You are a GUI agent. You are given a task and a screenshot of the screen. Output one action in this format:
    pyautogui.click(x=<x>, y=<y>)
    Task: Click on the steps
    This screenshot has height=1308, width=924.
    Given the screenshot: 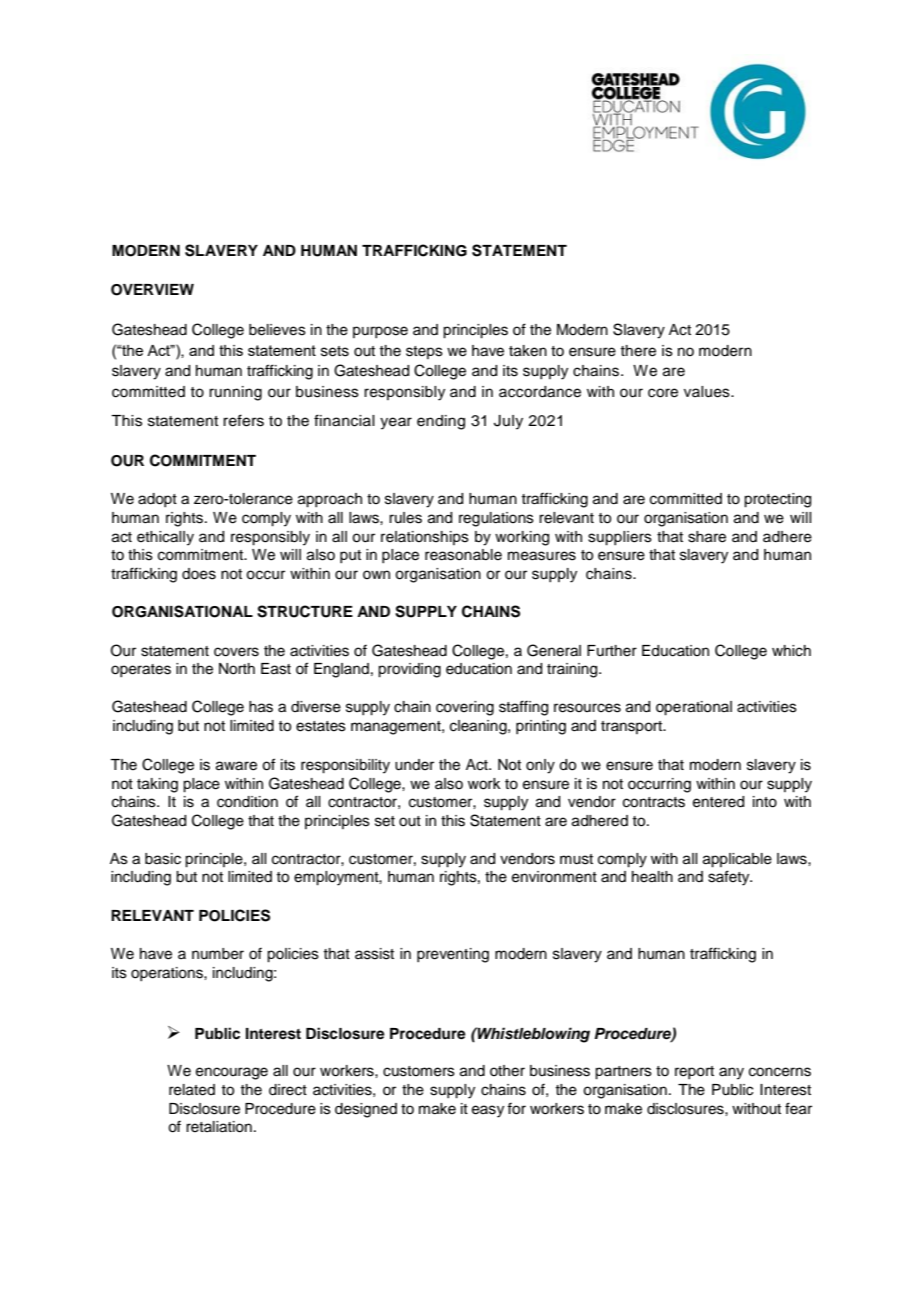 What is the action you would take?
    pyautogui.click(x=424, y=352)
